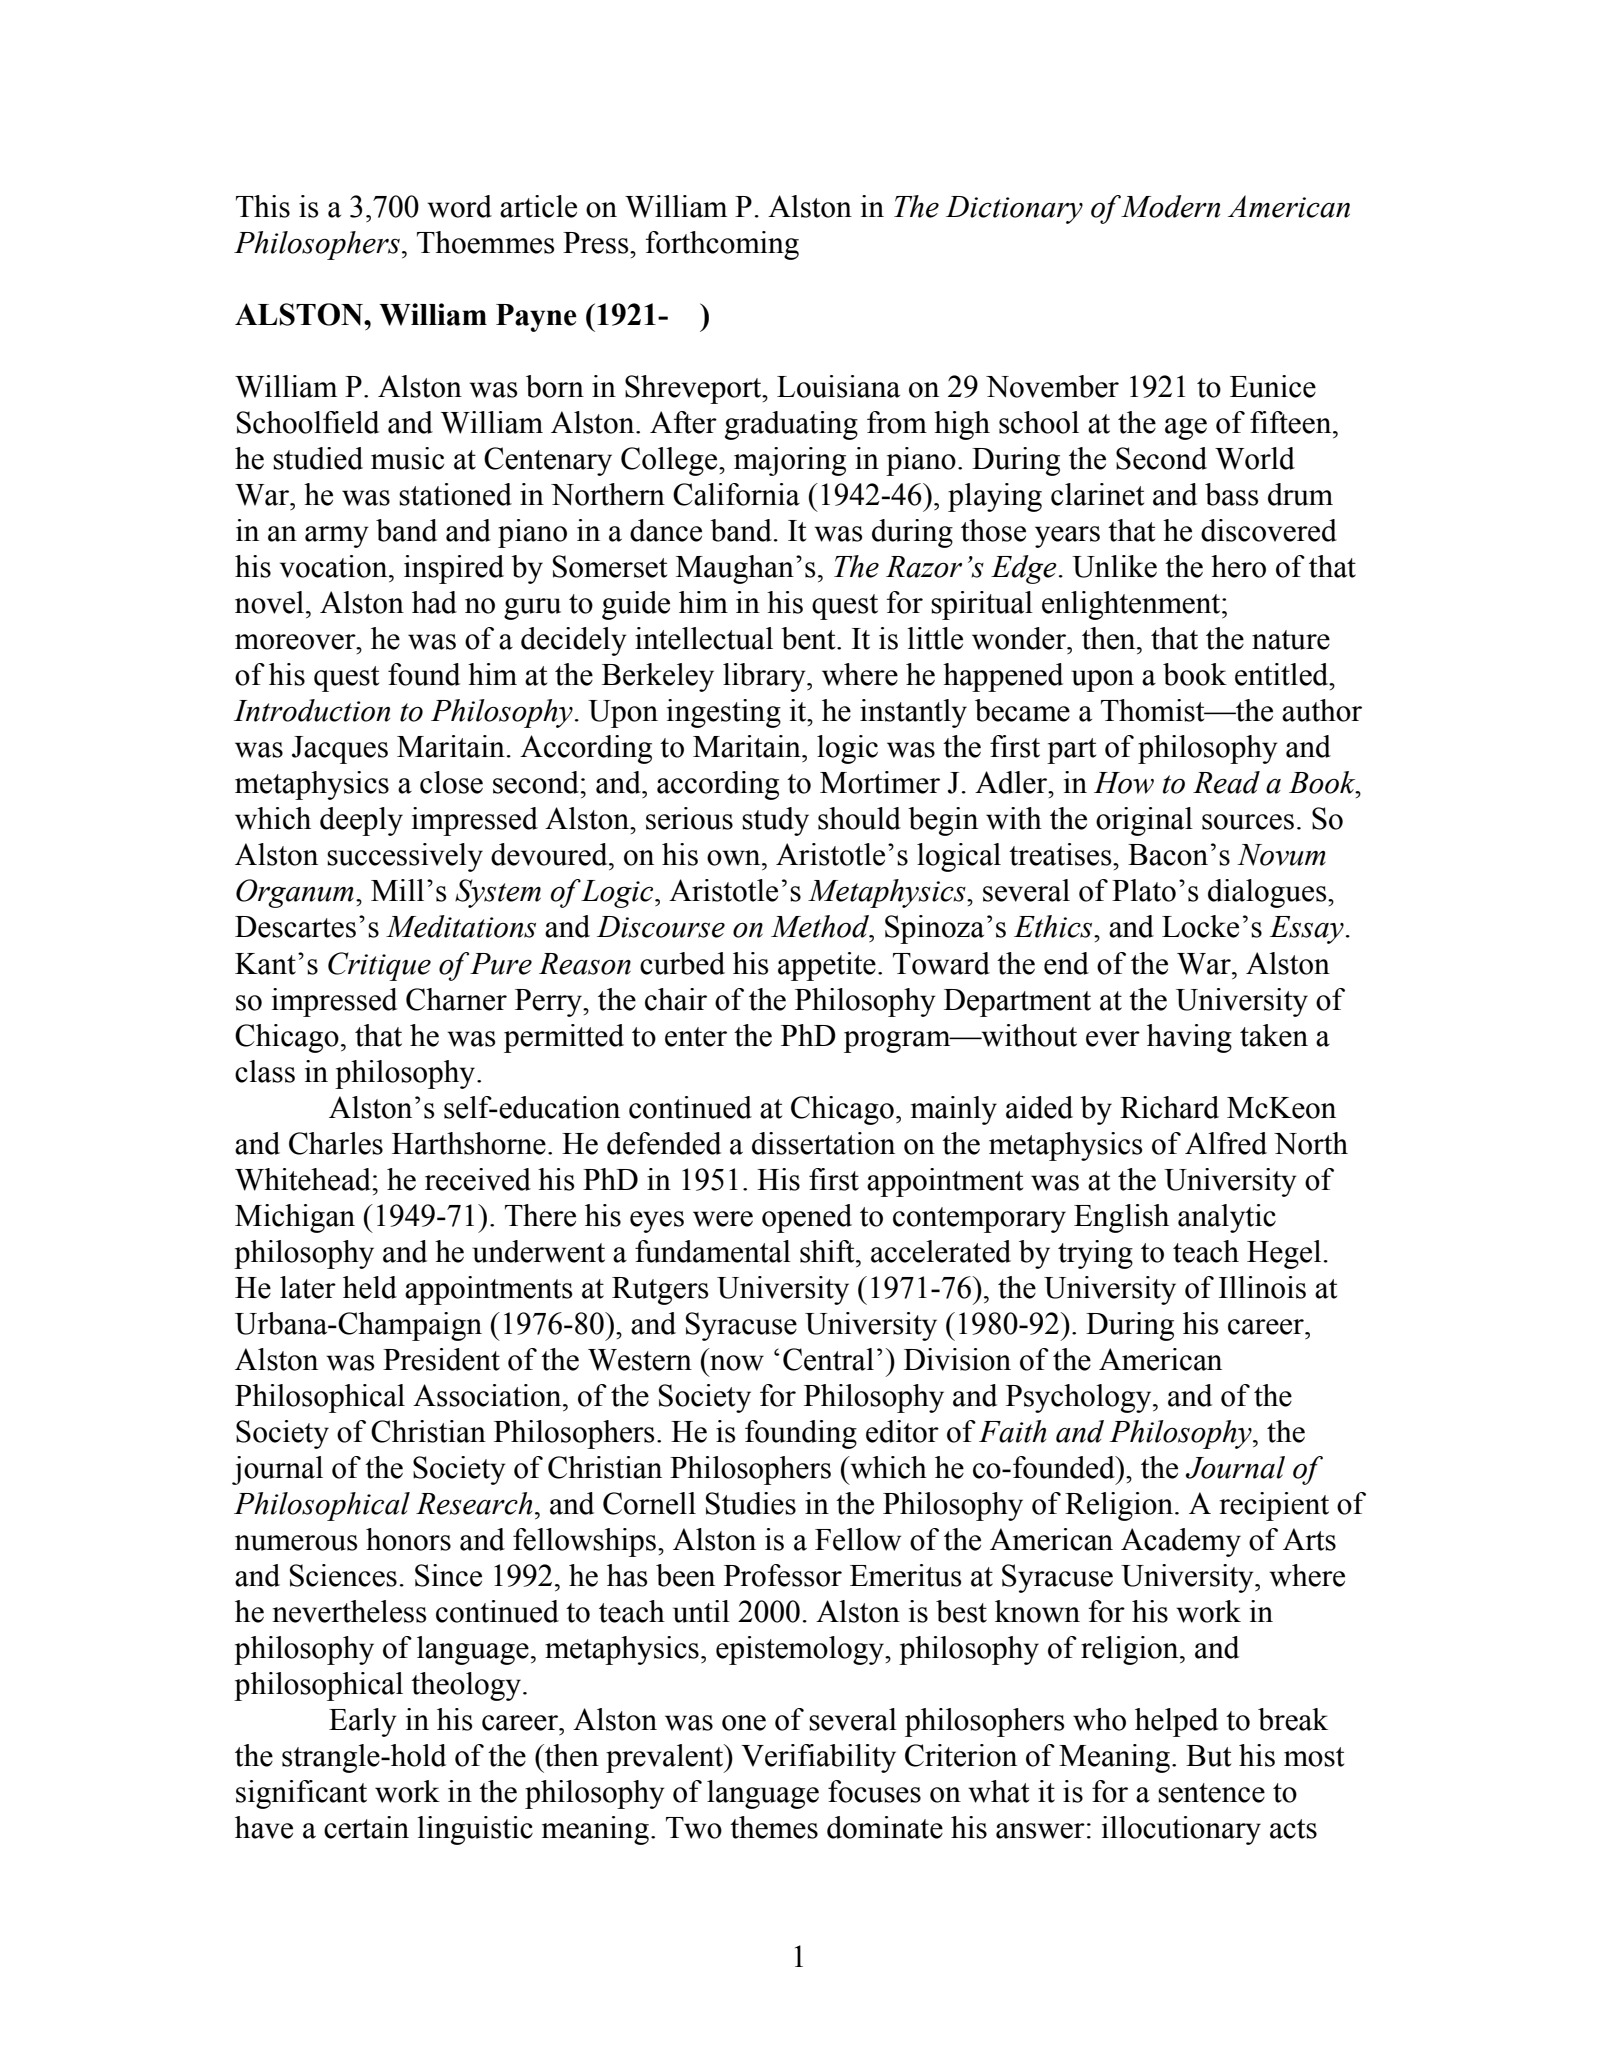  Describe the element at coordinates (459, 206) in the screenshot. I see `word` at that location.
